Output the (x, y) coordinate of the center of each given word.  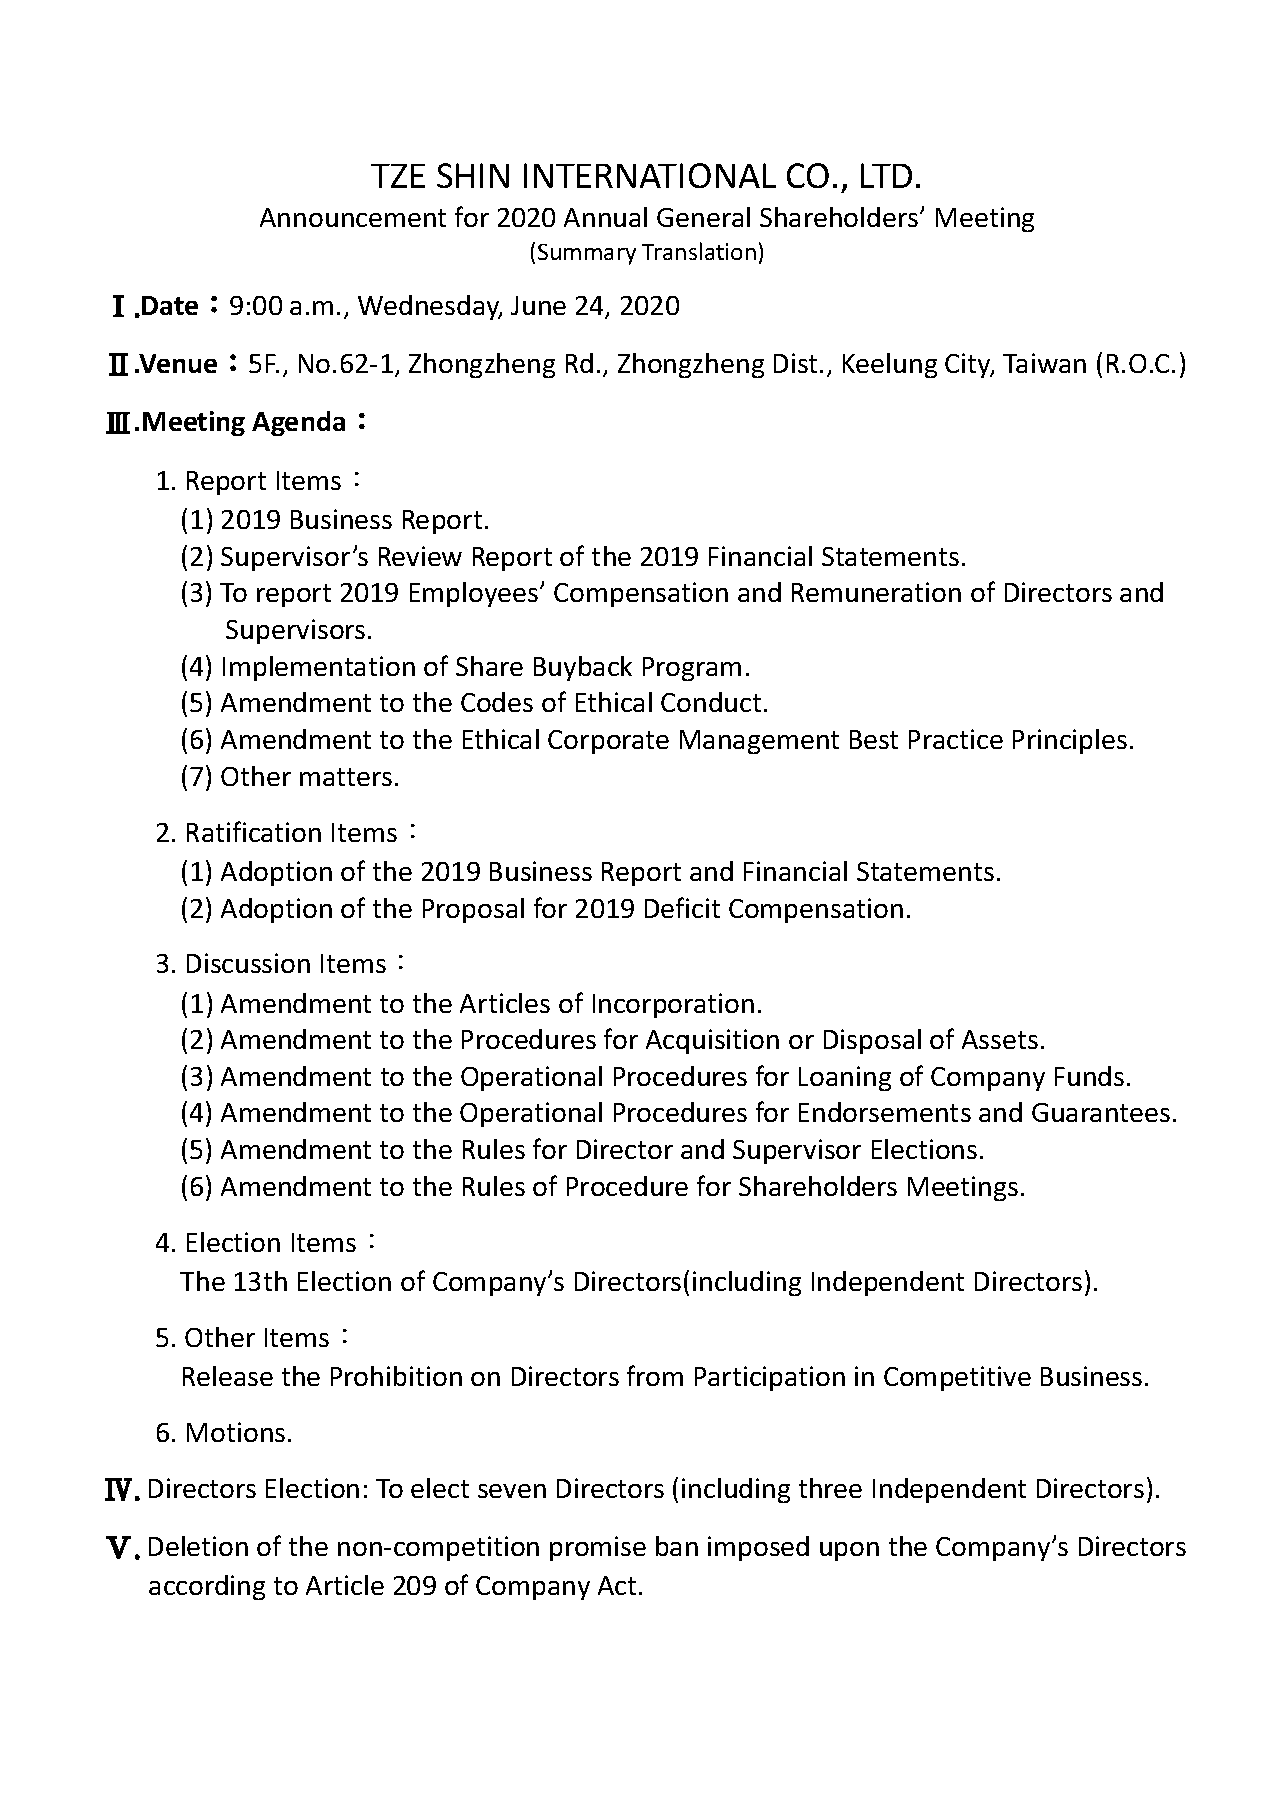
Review (420, 556)
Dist (795, 363)
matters (346, 777)
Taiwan (1044, 363)
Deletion (198, 1546)
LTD (886, 175)
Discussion (248, 963)
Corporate (608, 742)
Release (228, 1376)
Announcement (353, 217)
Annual (605, 217)
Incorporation (673, 1005)
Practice (956, 739)
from (655, 1375)
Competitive (957, 1378)
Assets (1000, 1039)
